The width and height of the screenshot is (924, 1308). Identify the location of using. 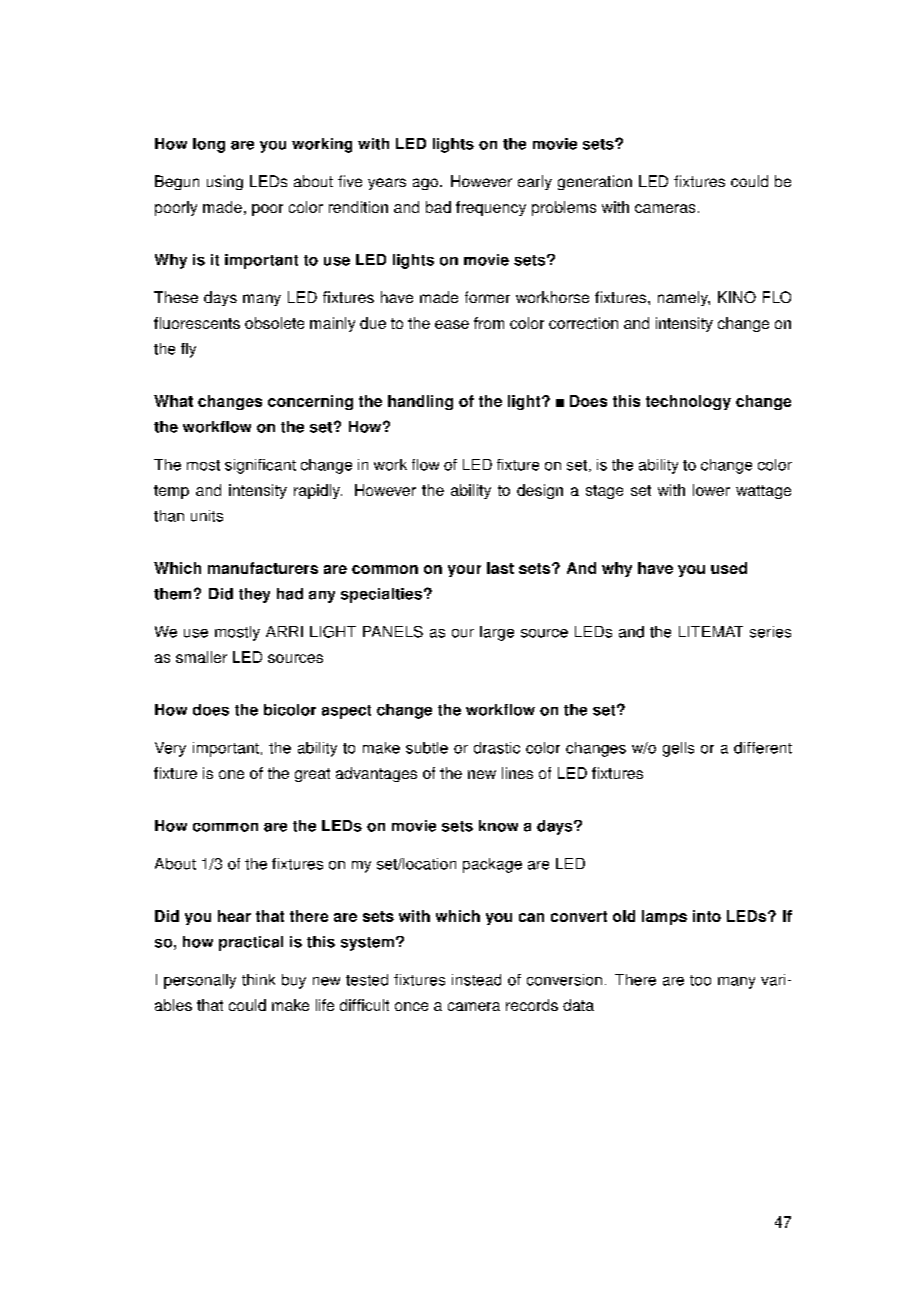
(225, 182).
